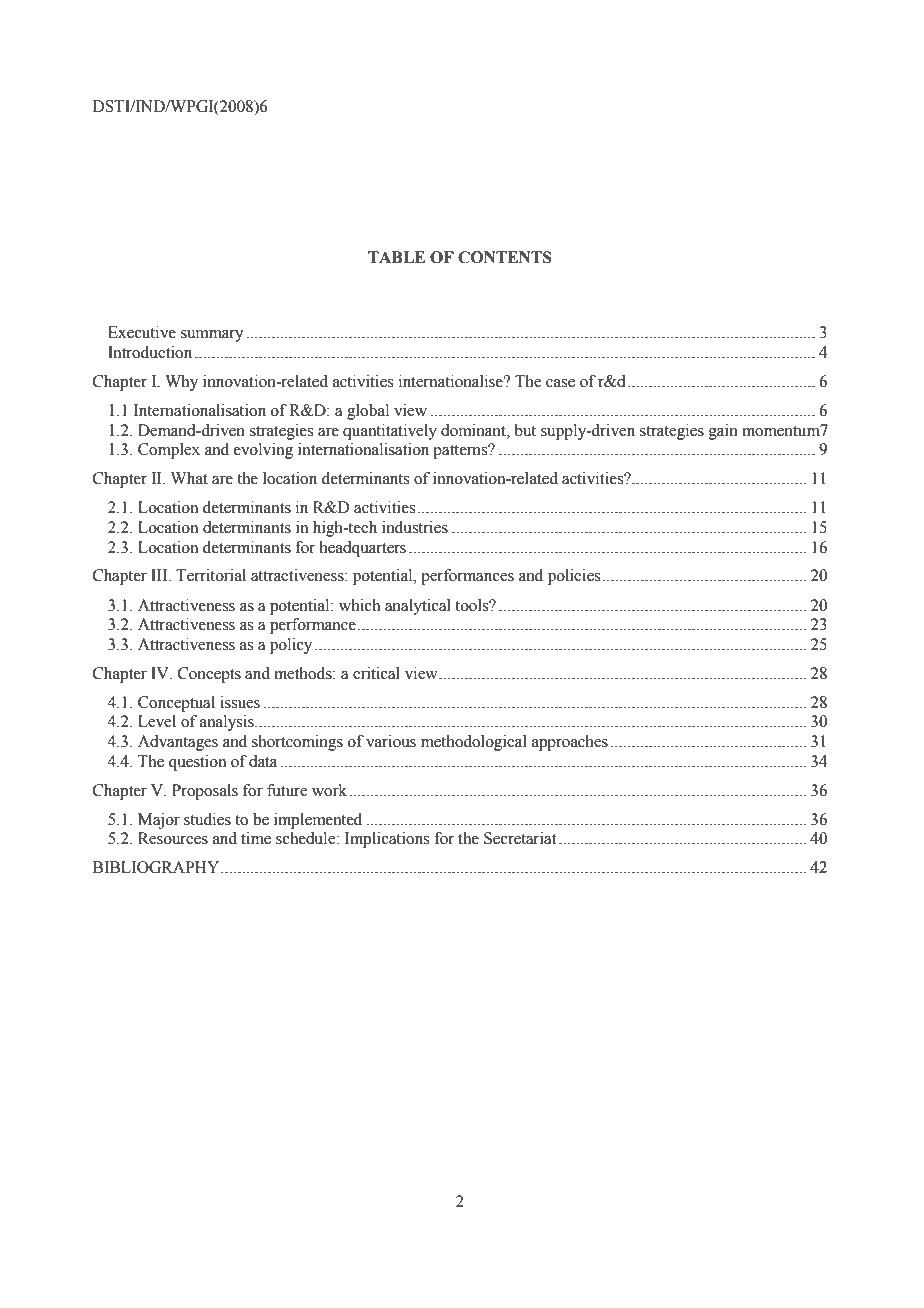  What do you see at coordinates (723, 432) in the document?
I see `gain` at bounding box center [723, 432].
